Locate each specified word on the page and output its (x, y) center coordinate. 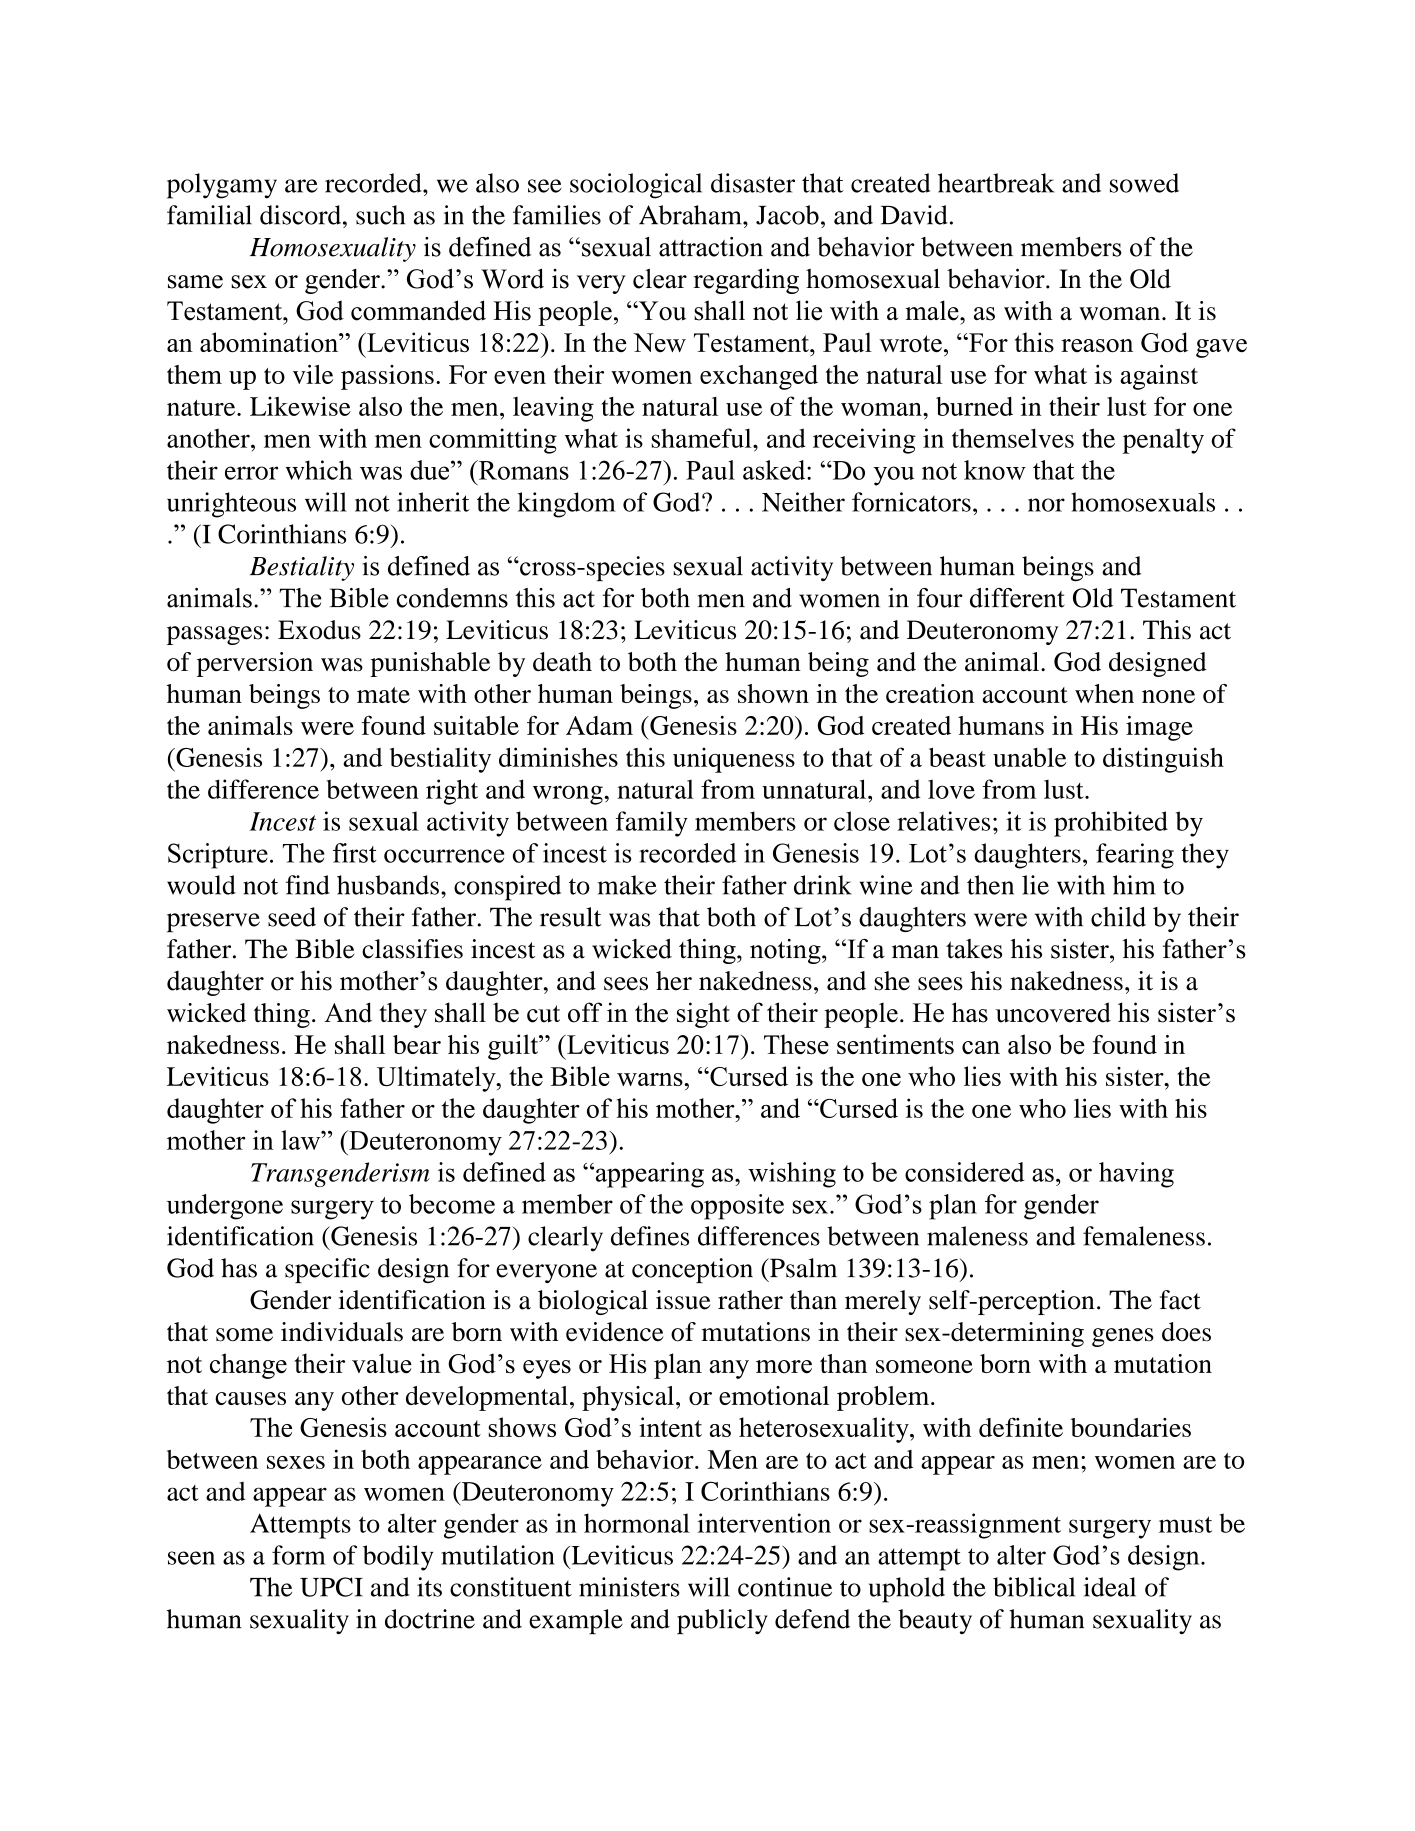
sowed (1144, 183)
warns (650, 1079)
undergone (224, 1207)
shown (773, 693)
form (299, 1555)
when (1104, 693)
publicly (722, 1621)
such (380, 215)
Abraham (691, 215)
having (1136, 1175)
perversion (255, 664)
